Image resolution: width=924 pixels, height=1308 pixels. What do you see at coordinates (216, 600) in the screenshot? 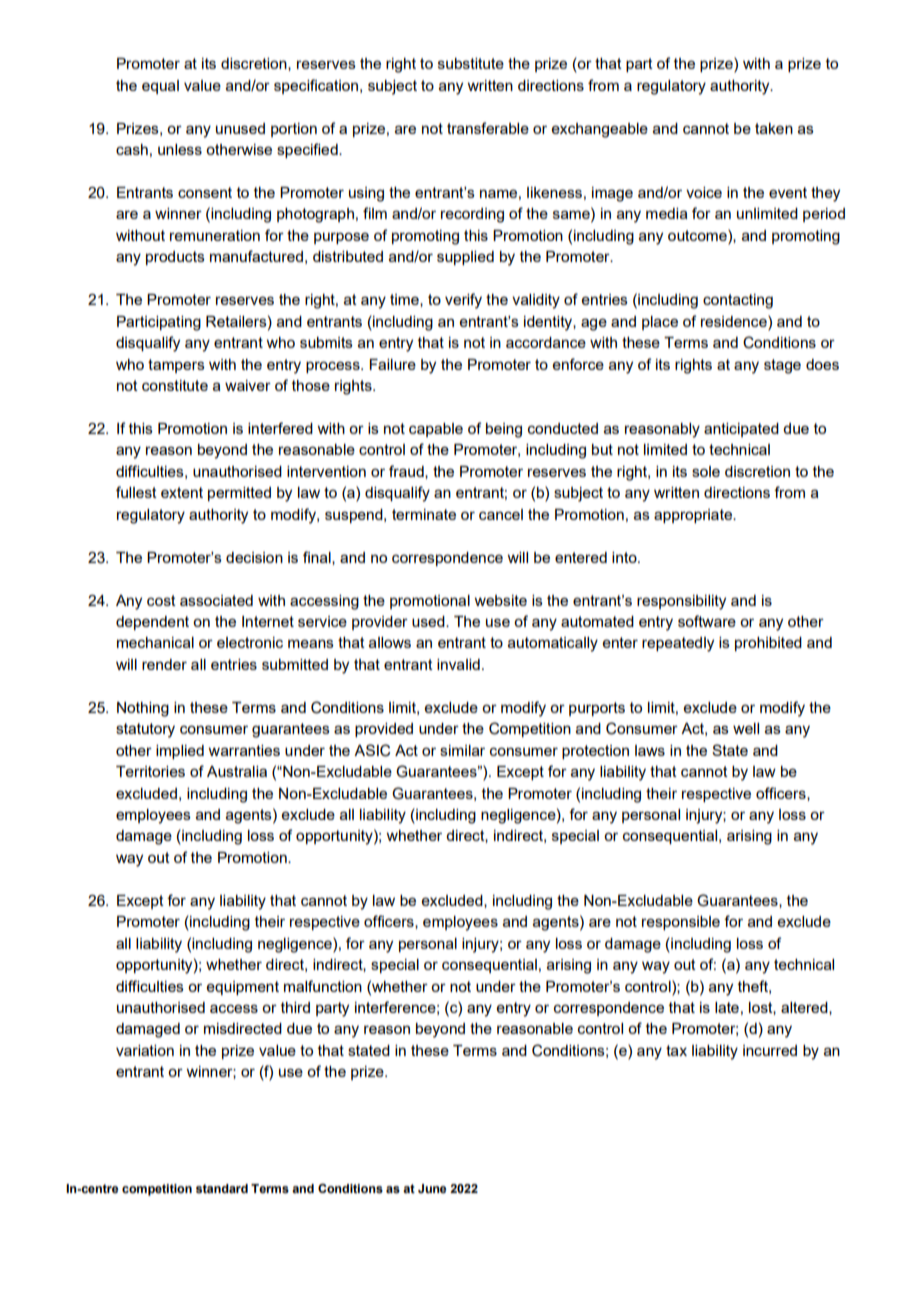
I see `associated` at bounding box center [216, 600].
